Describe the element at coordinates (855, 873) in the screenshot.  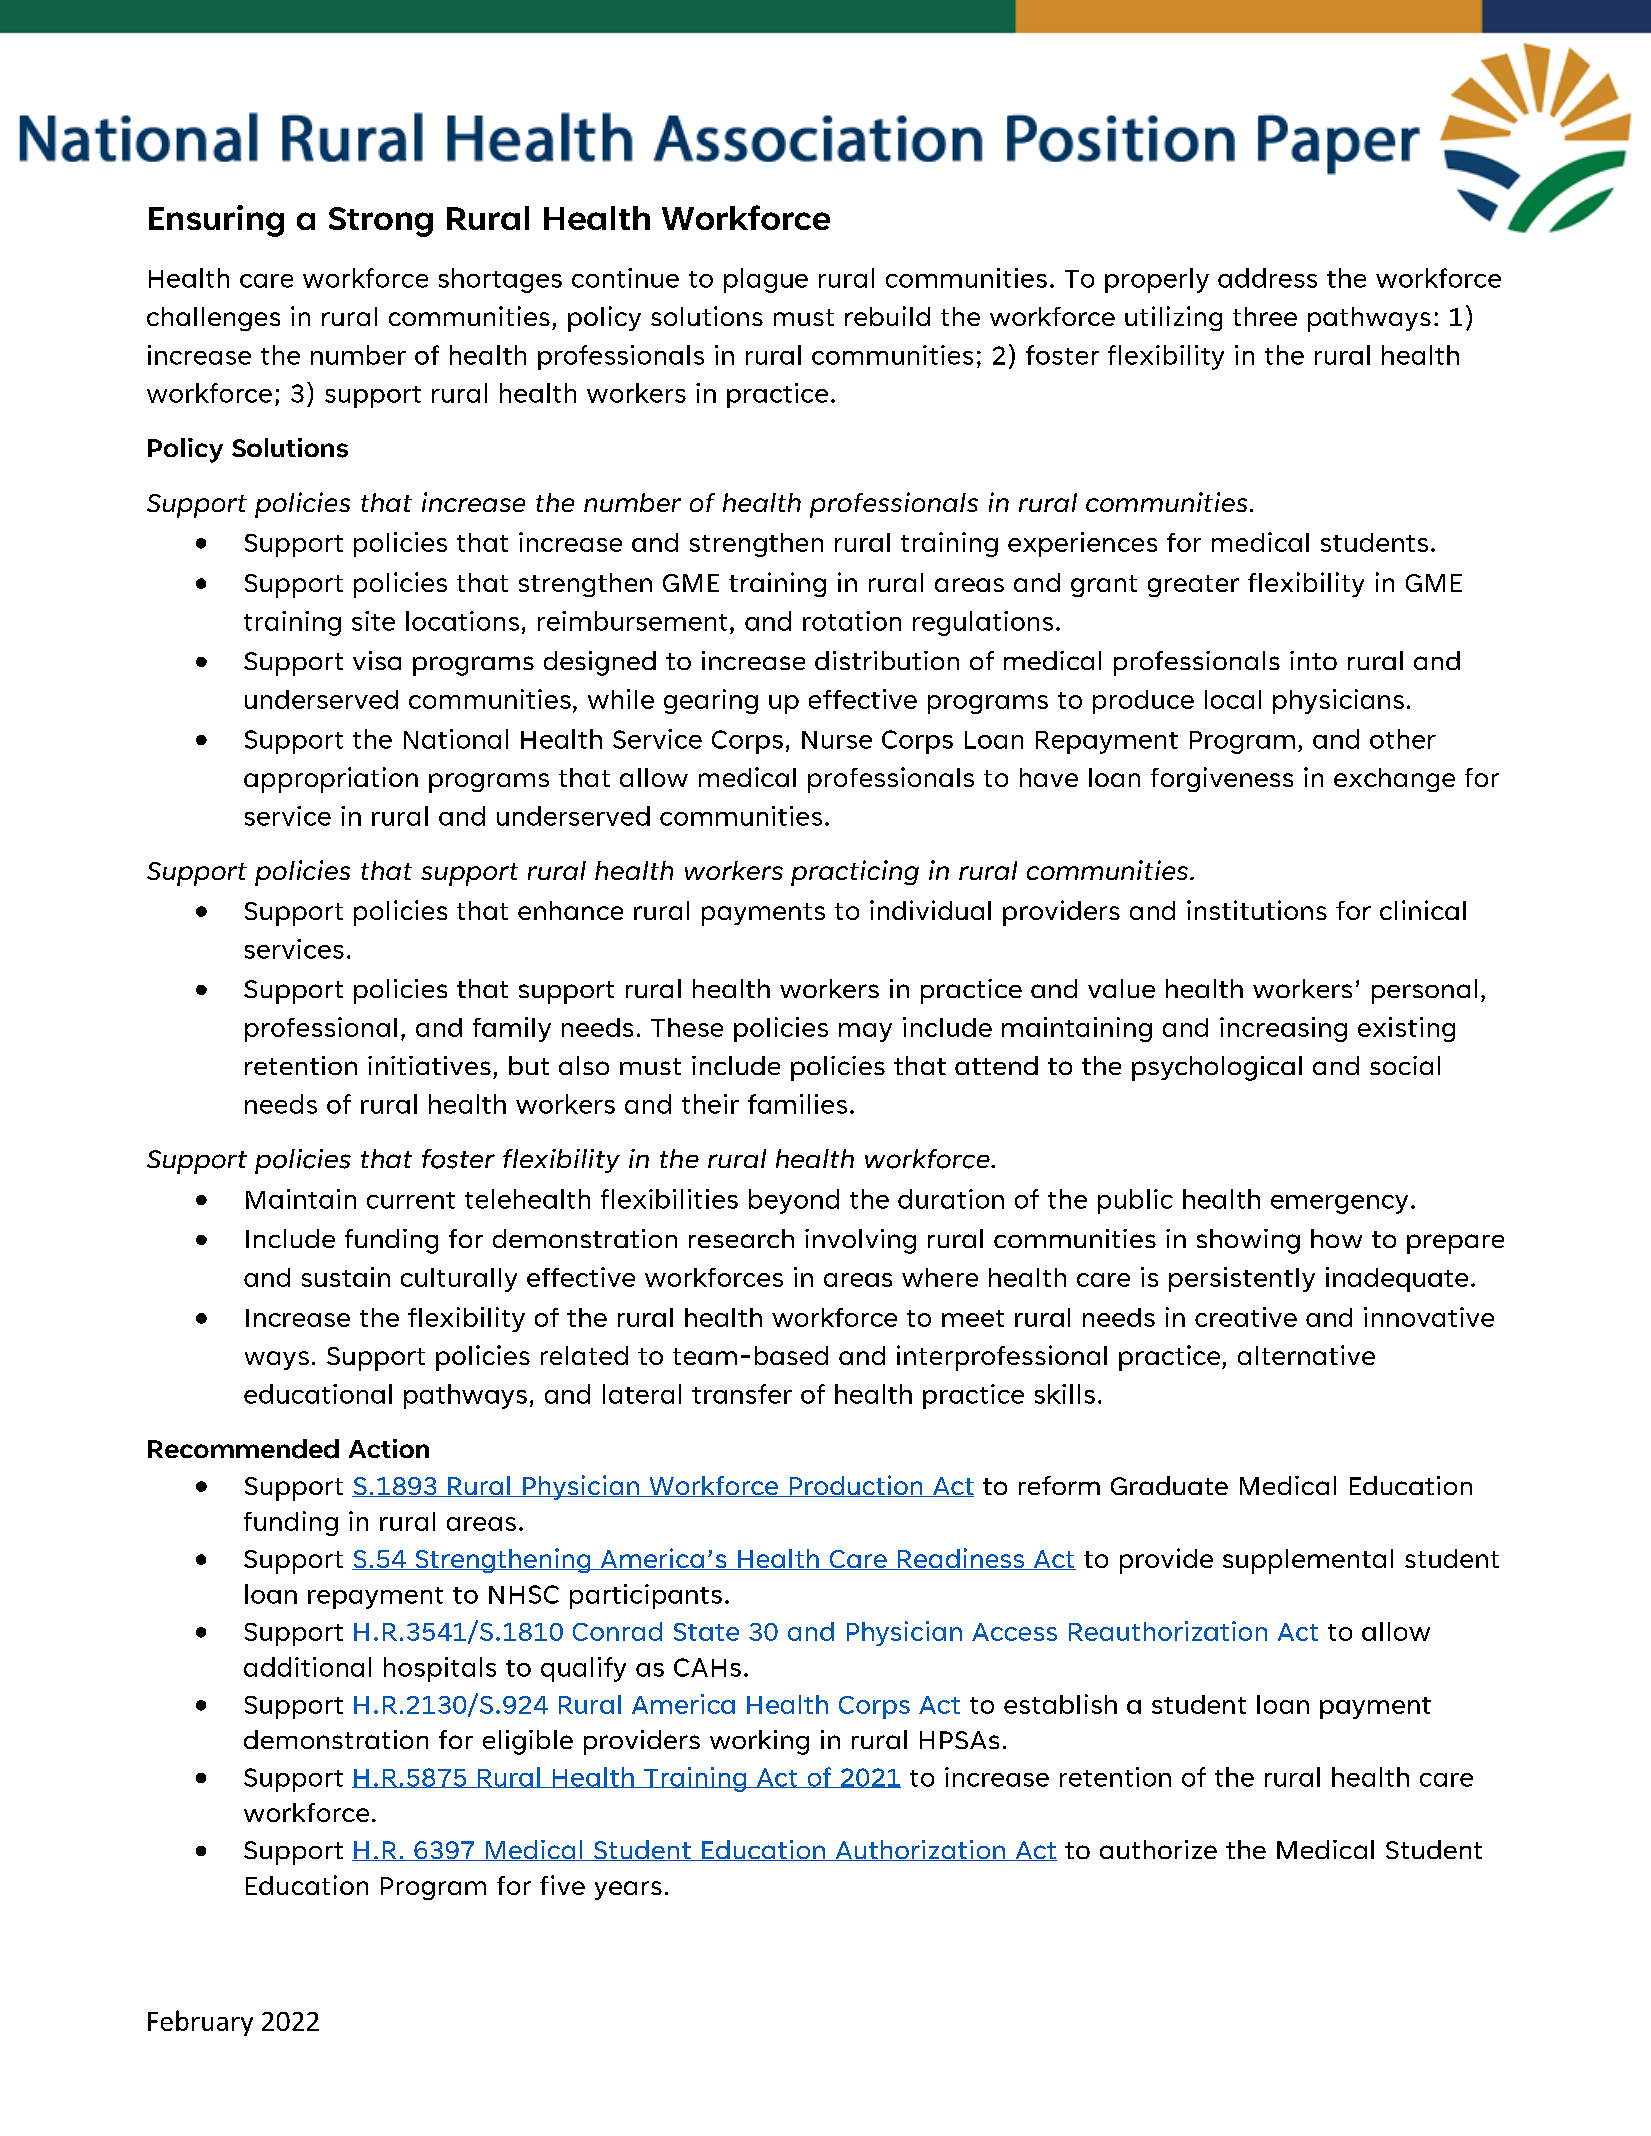
I see `practicing` at that location.
